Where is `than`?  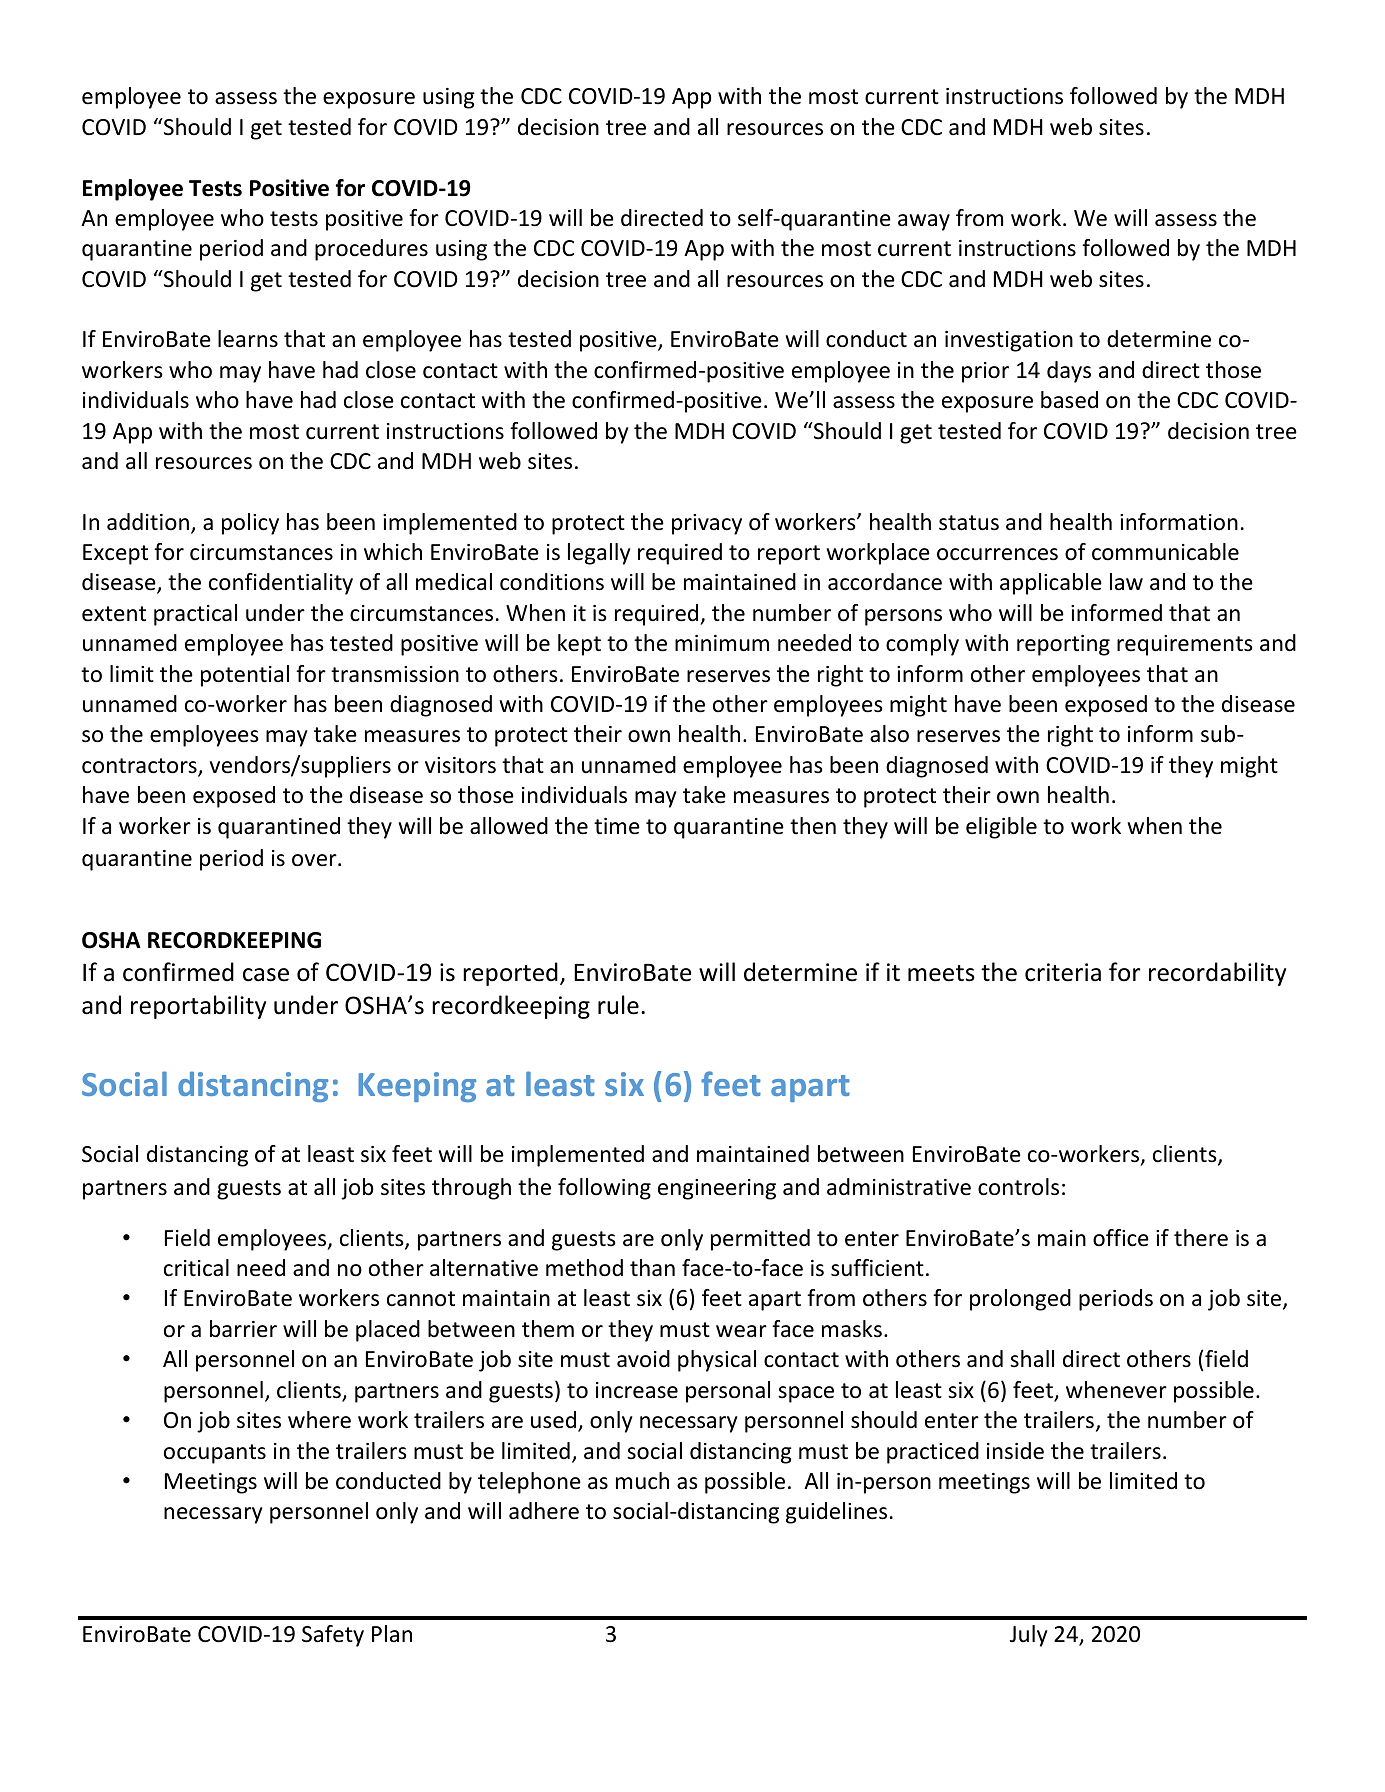
than is located at coordinates (652, 1268).
